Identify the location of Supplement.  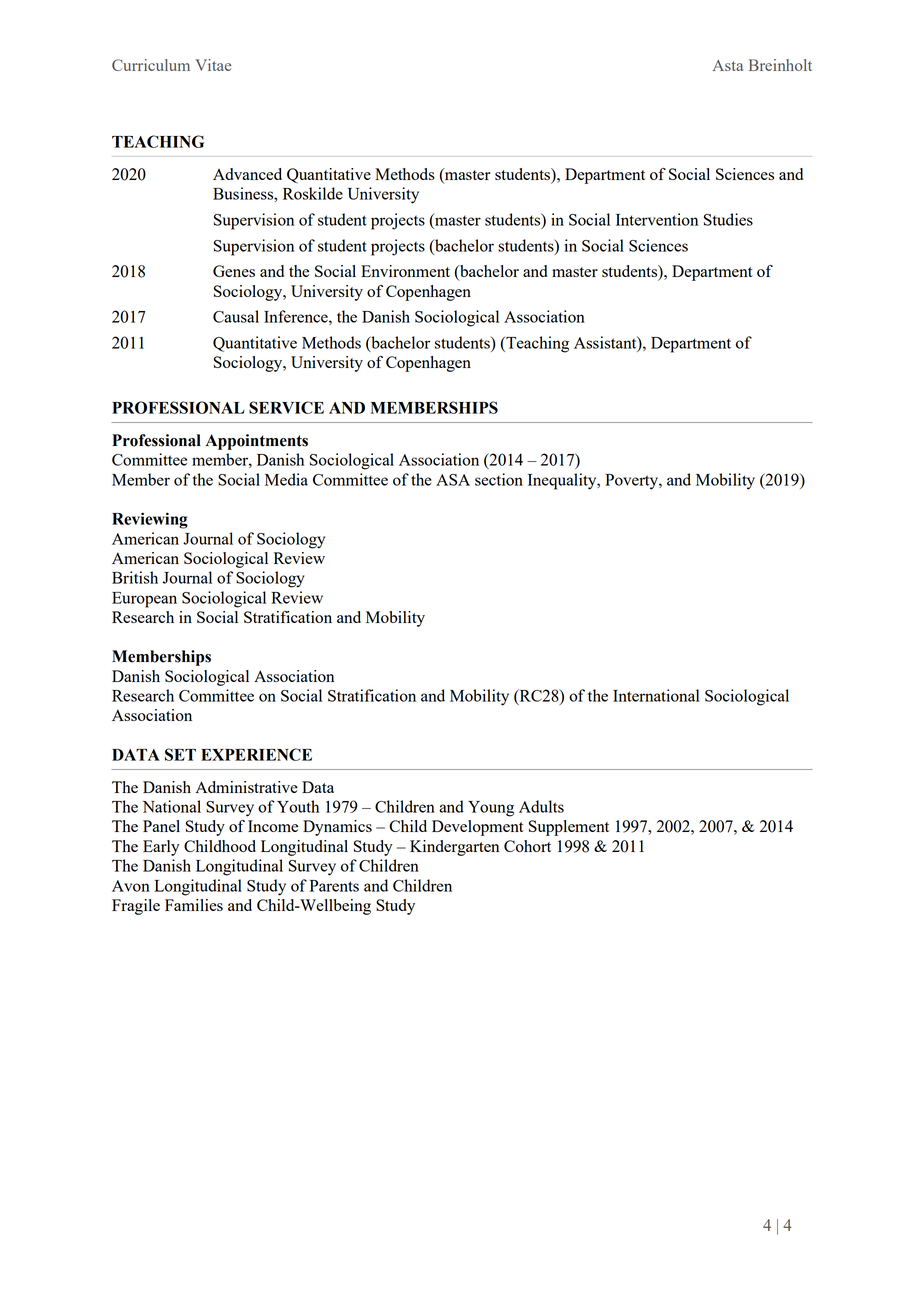
(569, 828).
